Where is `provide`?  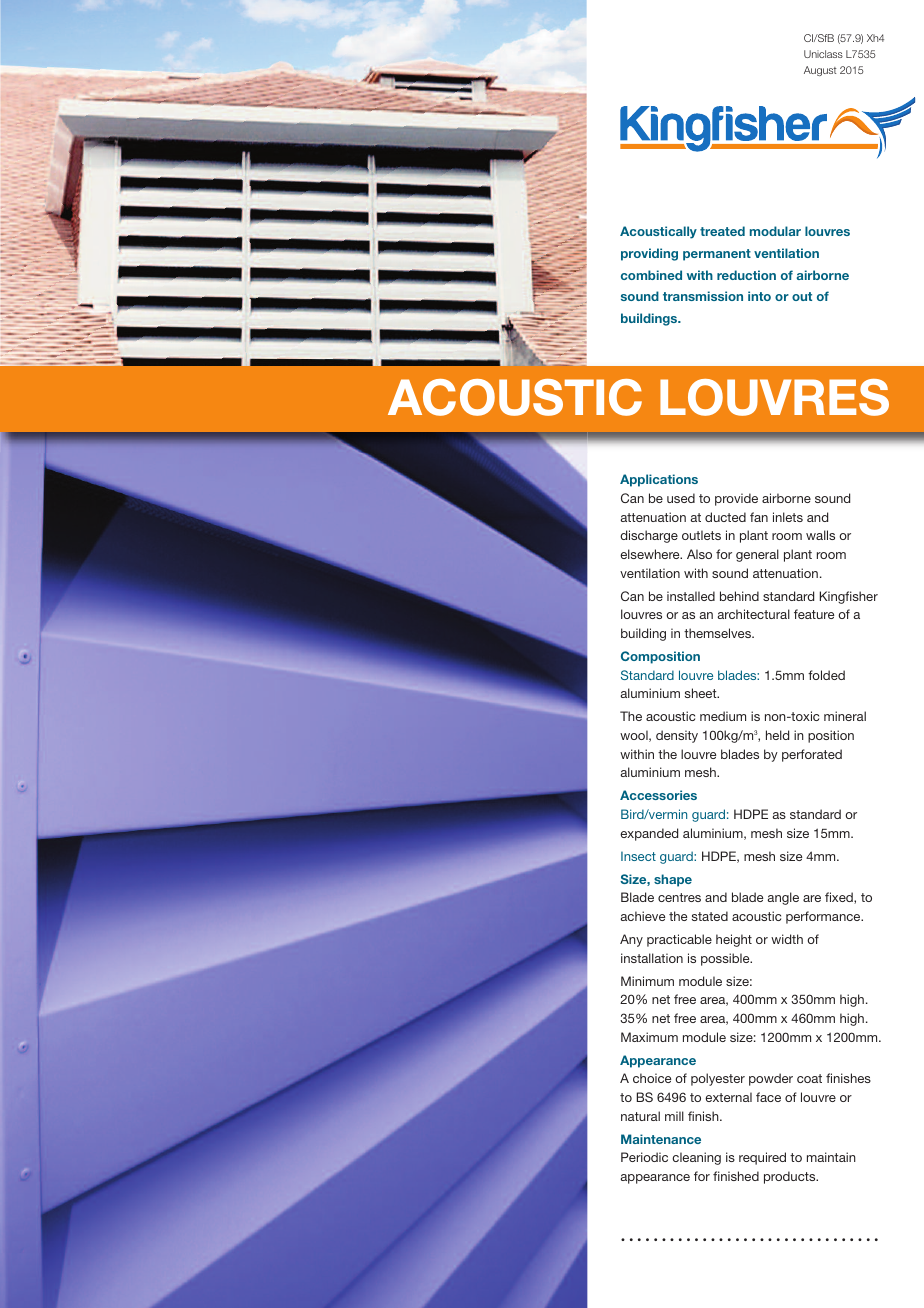 provide is located at coordinates (736, 499).
